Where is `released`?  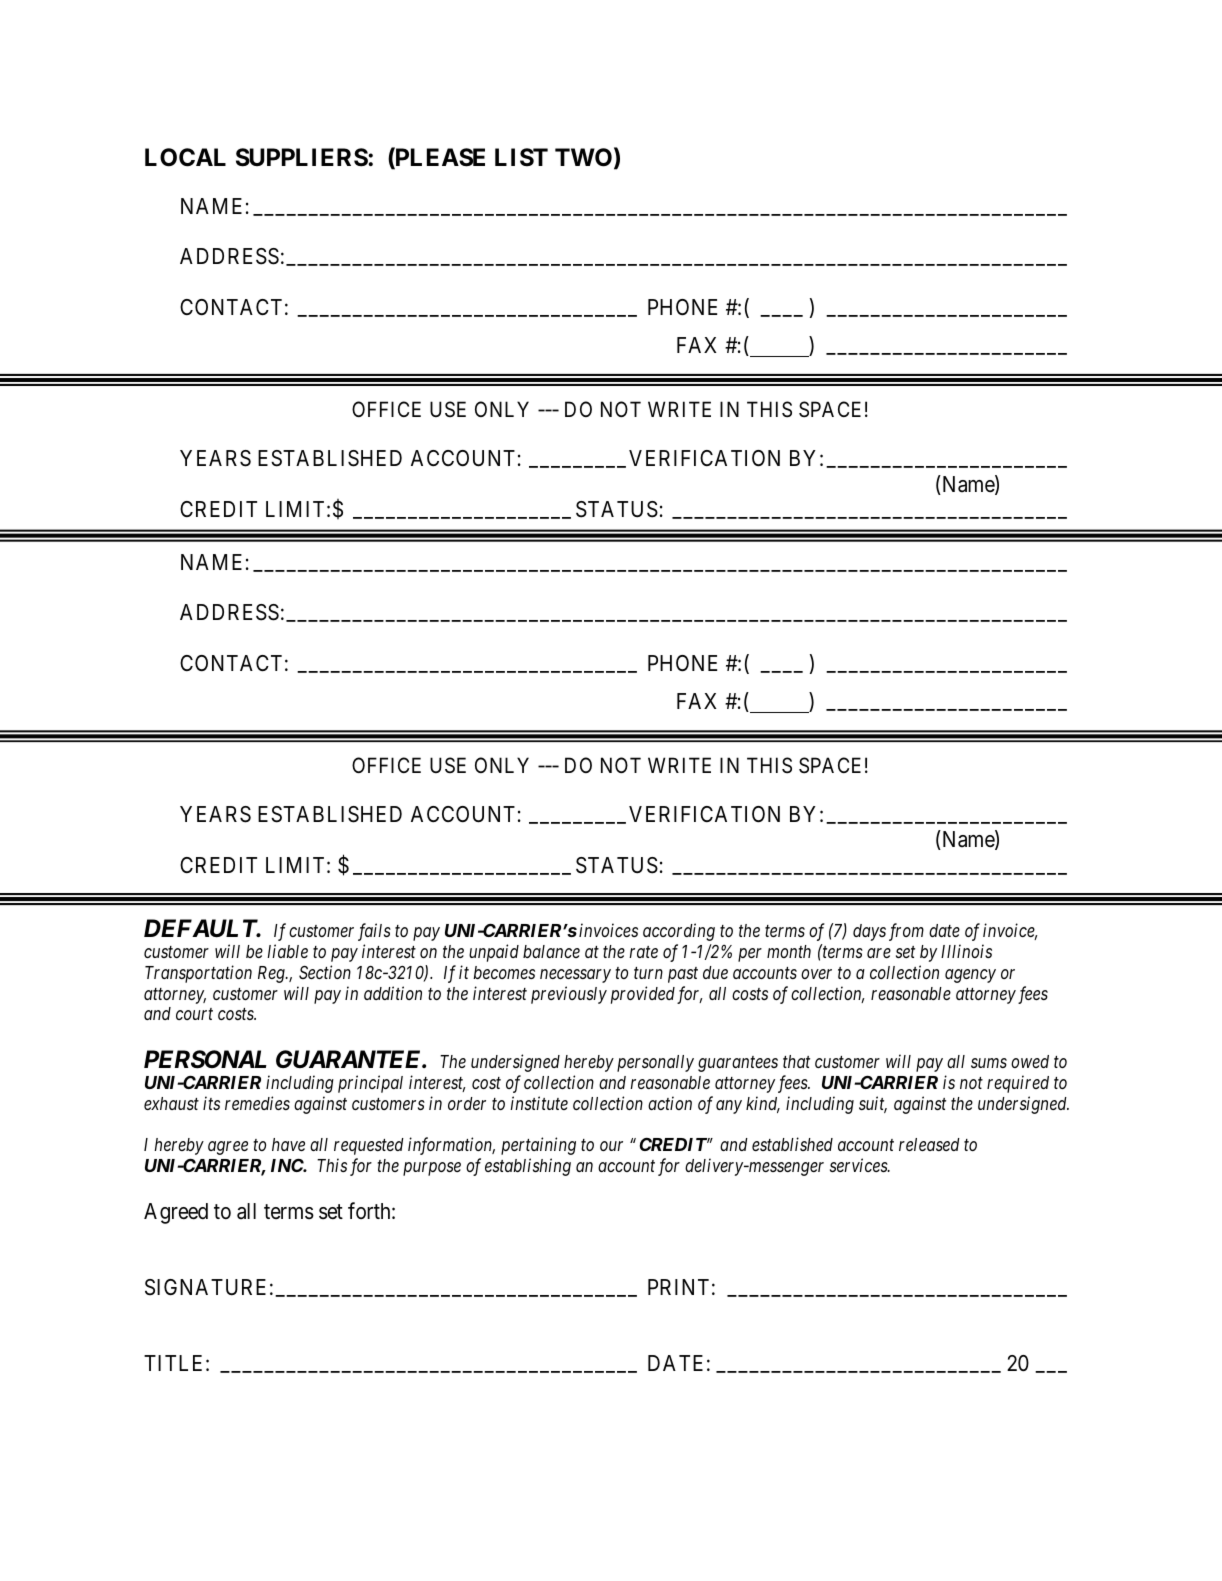
released is located at coordinates (929, 1144).
